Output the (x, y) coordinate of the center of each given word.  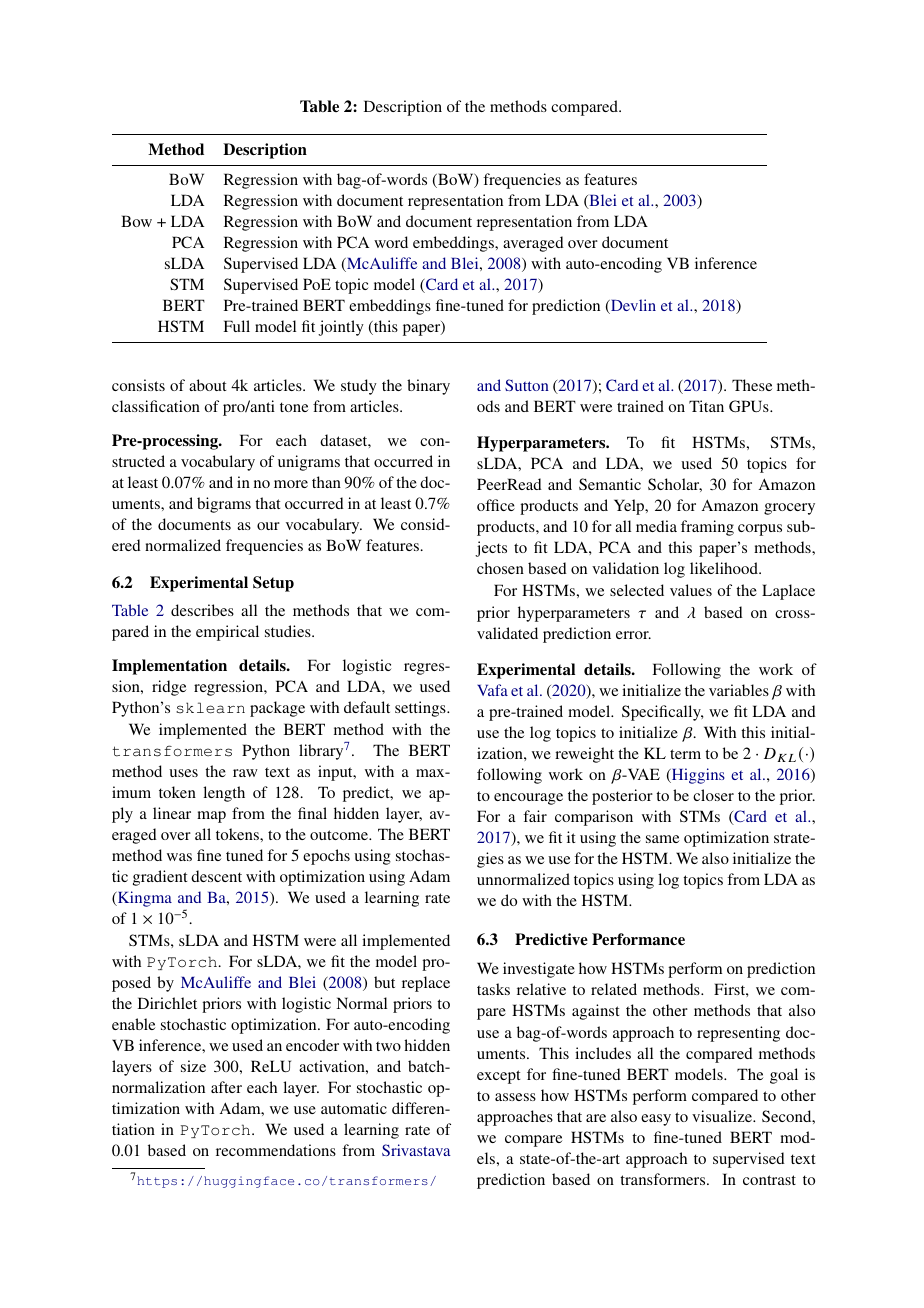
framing (707, 528)
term (685, 754)
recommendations (276, 1150)
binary (428, 387)
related (614, 989)
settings (421, 709)
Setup (273, 584)
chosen (500, 568)
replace (426, 984)
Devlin (632, 306)
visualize (723, 1116)
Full (236, 326)
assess (515, 1097)
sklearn (210, 708)
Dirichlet (167, 1003)
